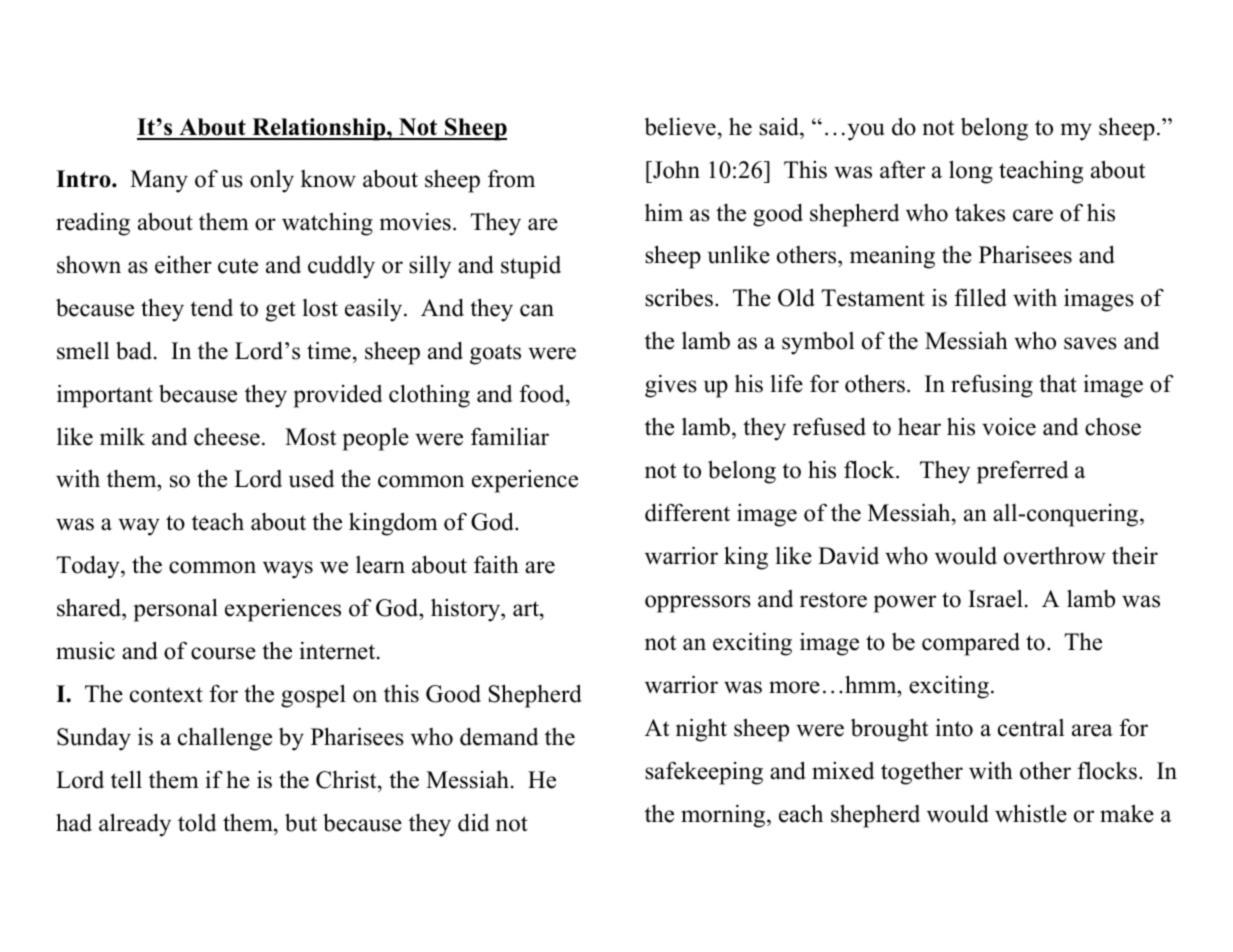 The width and height of the image is (1233, 952). Describe the element at coordinates (159, 181) in the image. I see `Many` at that location.
